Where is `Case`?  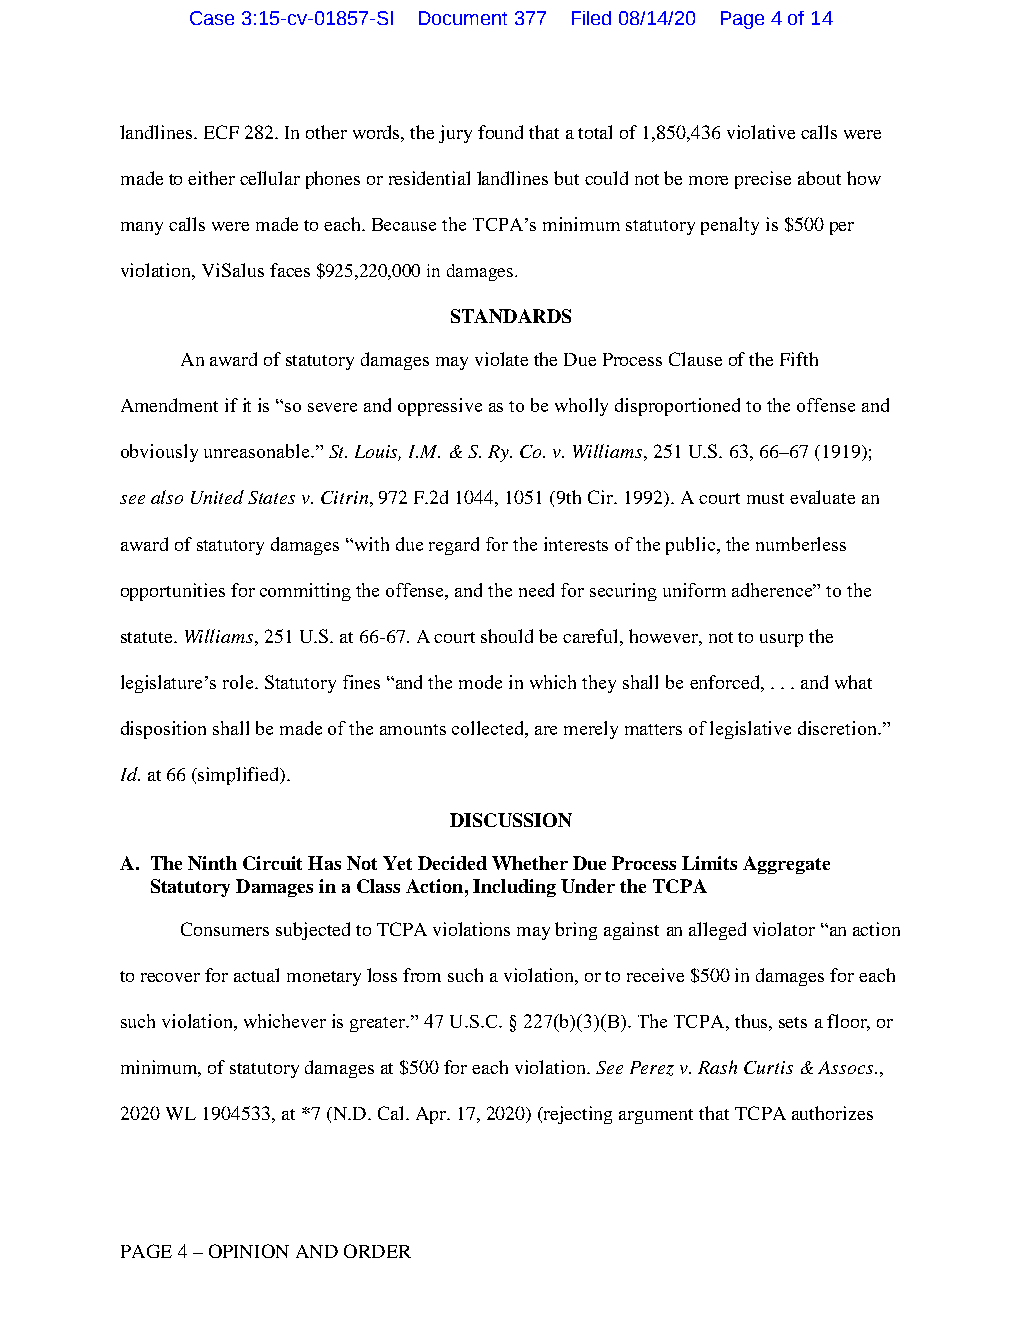 Case is located at coordinates (212, 18).
